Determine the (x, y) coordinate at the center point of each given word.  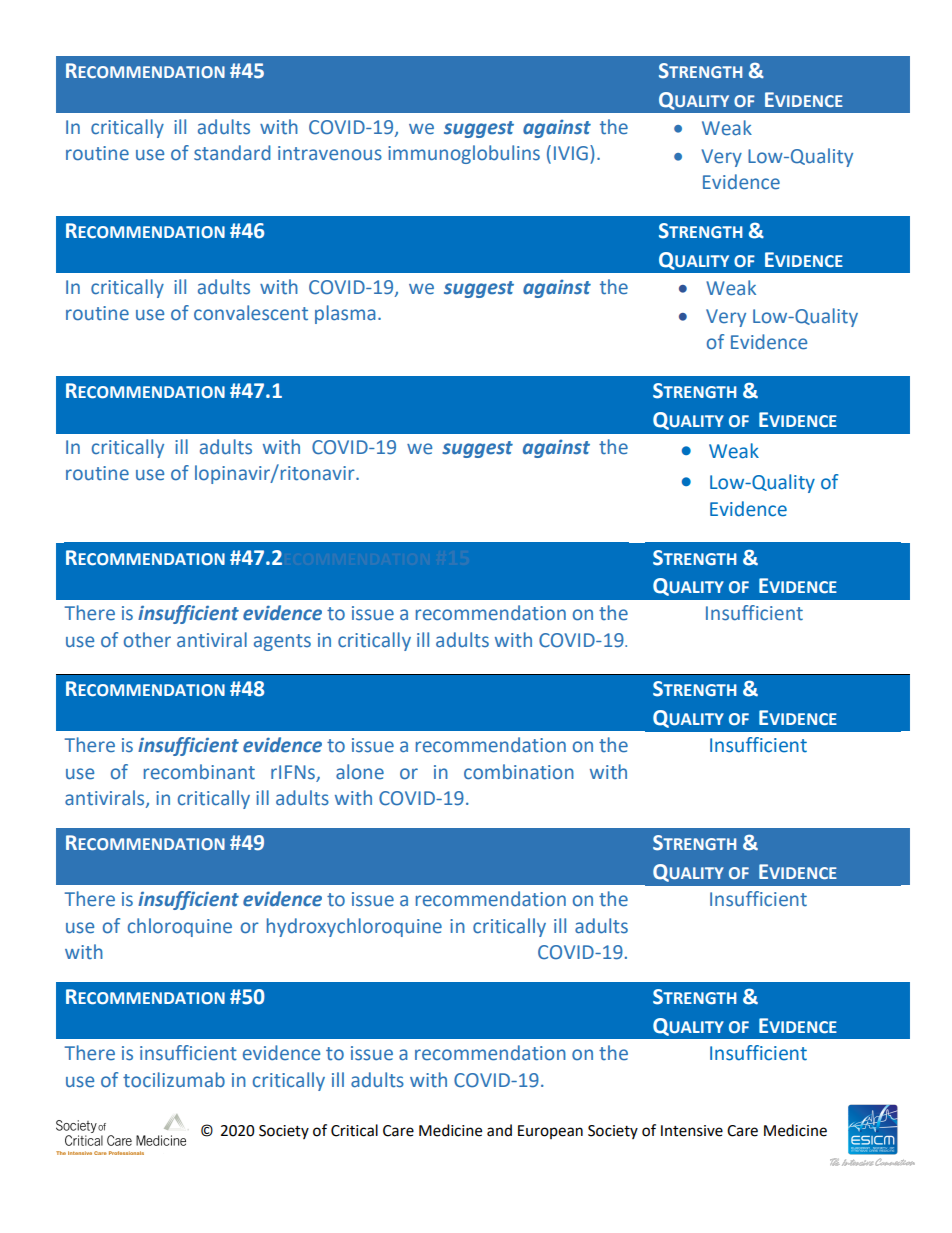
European (550, 1132)
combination (519, 772)
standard (232, 153)
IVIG (571, 153)
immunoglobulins (464, 154)
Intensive (692, 1131)
